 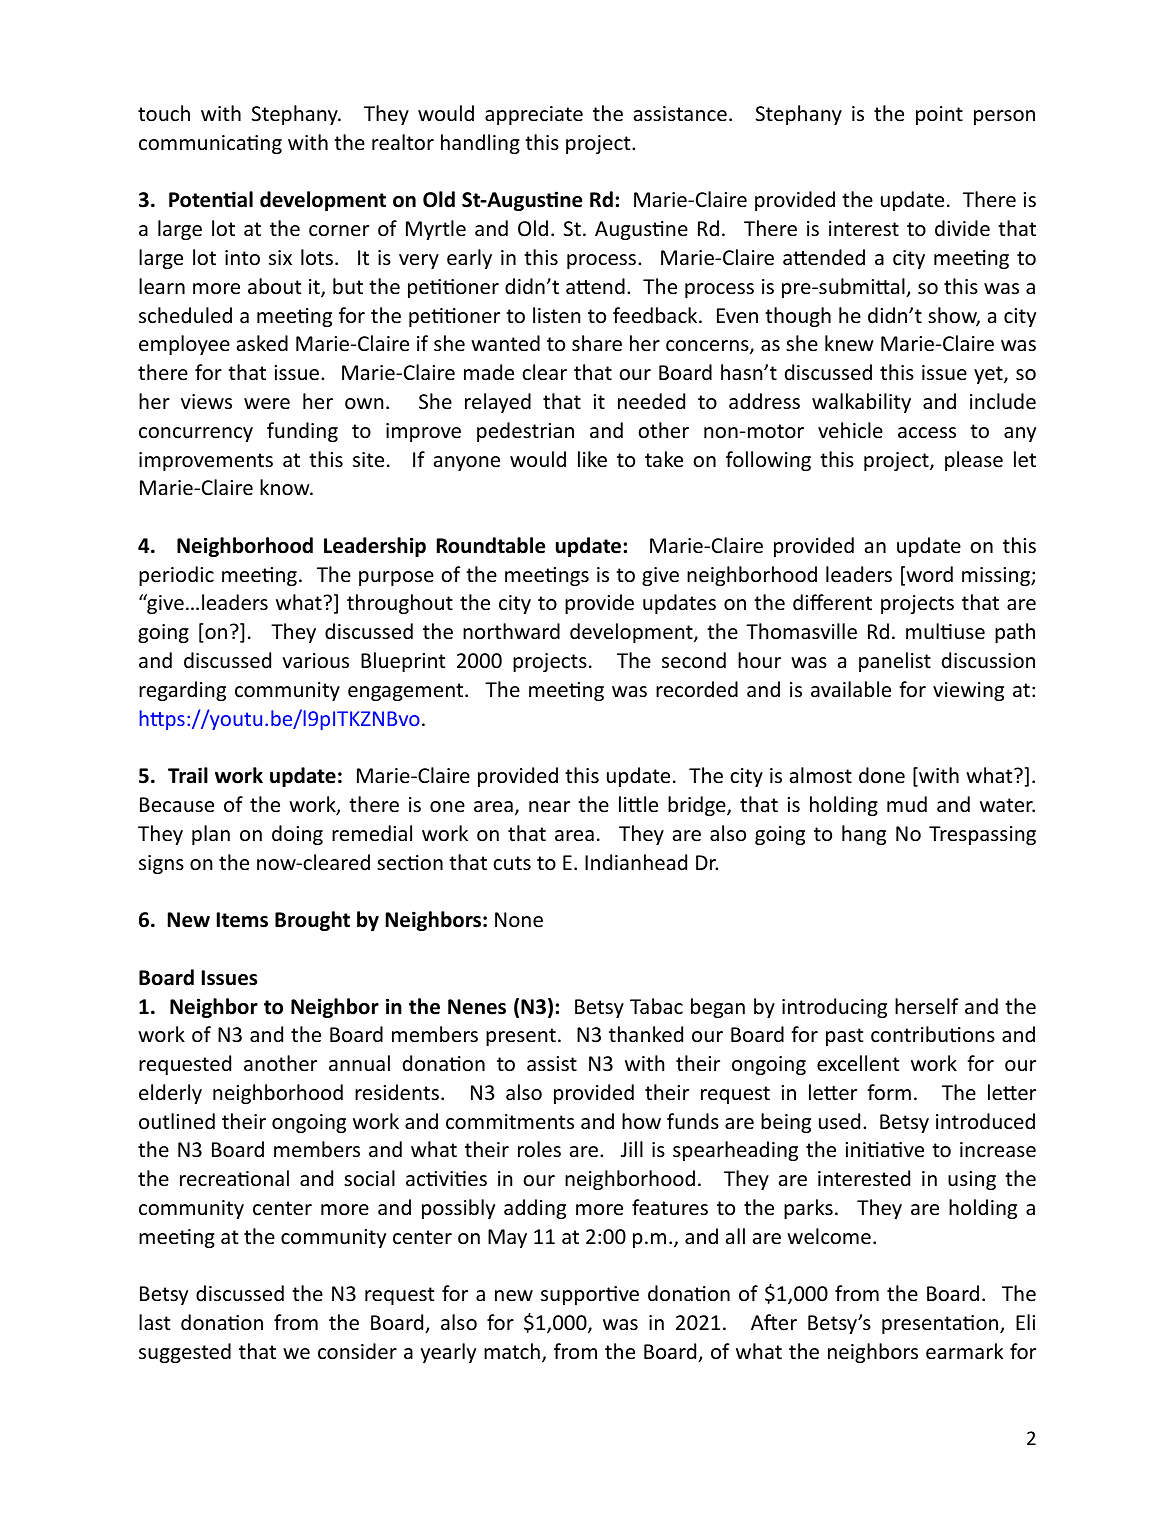 I want to click on touch, so click(x=164, y=113).
